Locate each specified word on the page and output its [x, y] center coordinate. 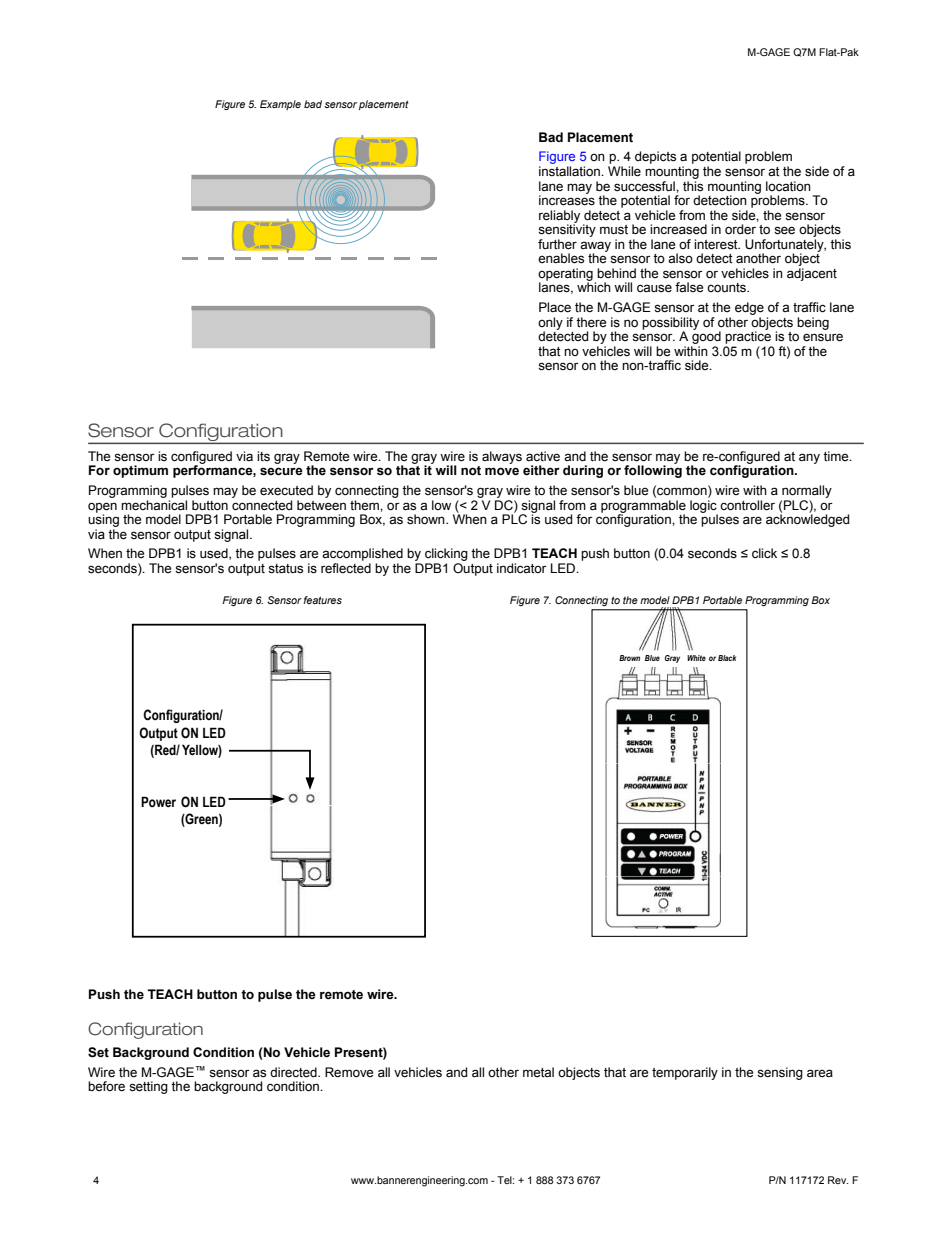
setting [148, 1087]
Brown [629, 658]
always [502, 457]
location [788, 186]
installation [570, 171]
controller [747, 505]
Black [727, 658]
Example [280, 105]
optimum [140, 471]
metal [538, 1072]
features [322, 600]
